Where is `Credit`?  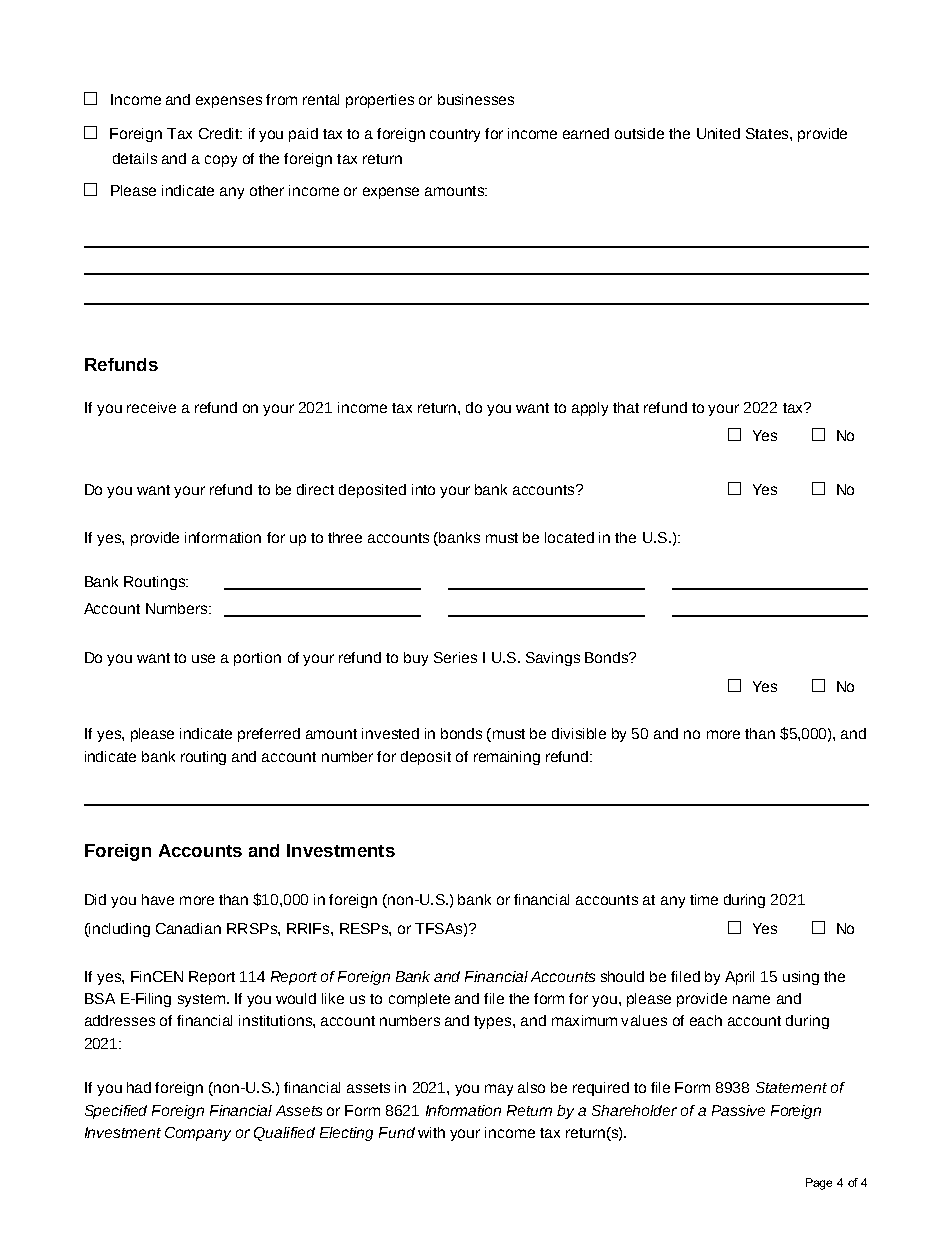
Credit is located at coordinates (220, 133).
